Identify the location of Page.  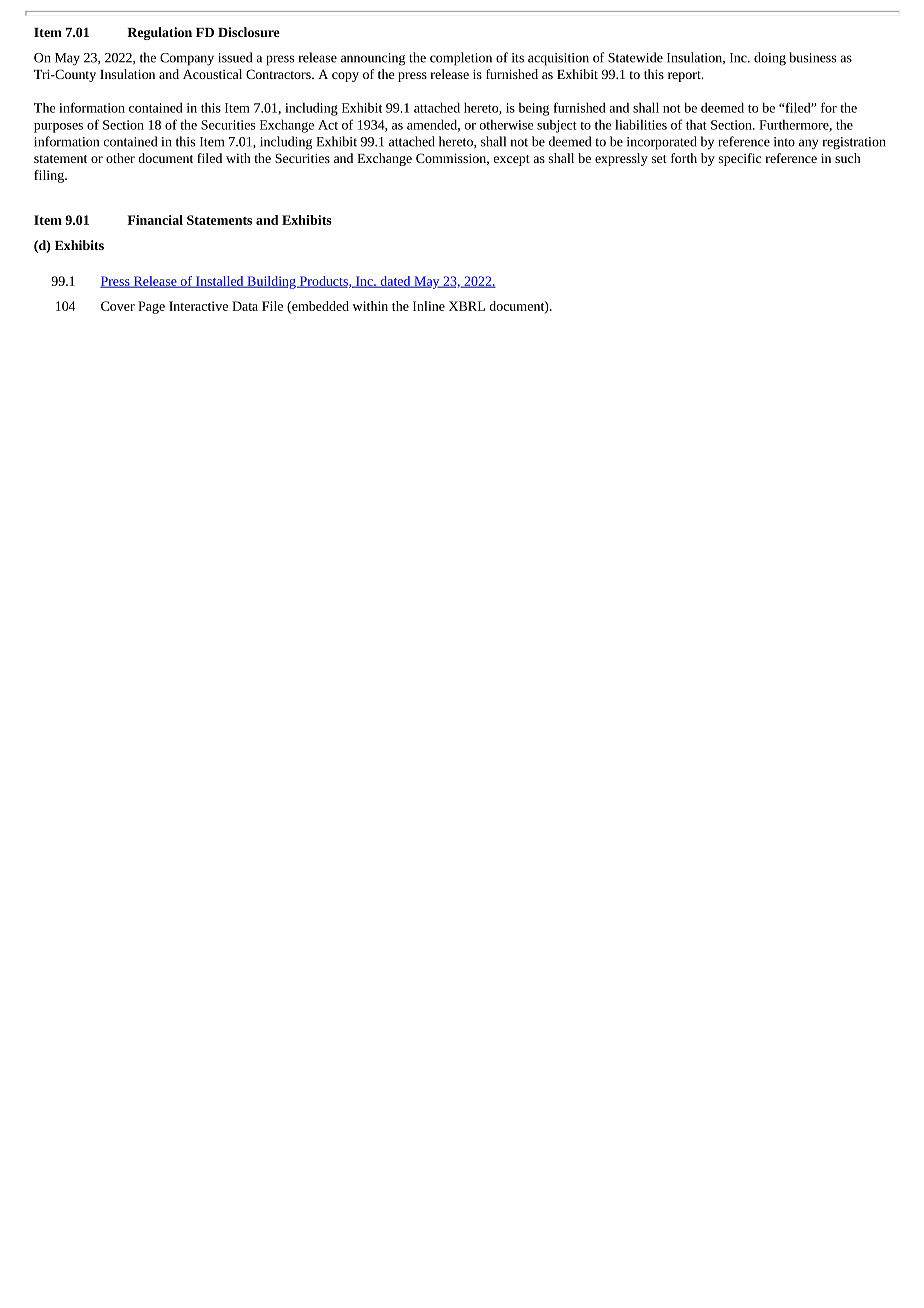
(151, 307).
